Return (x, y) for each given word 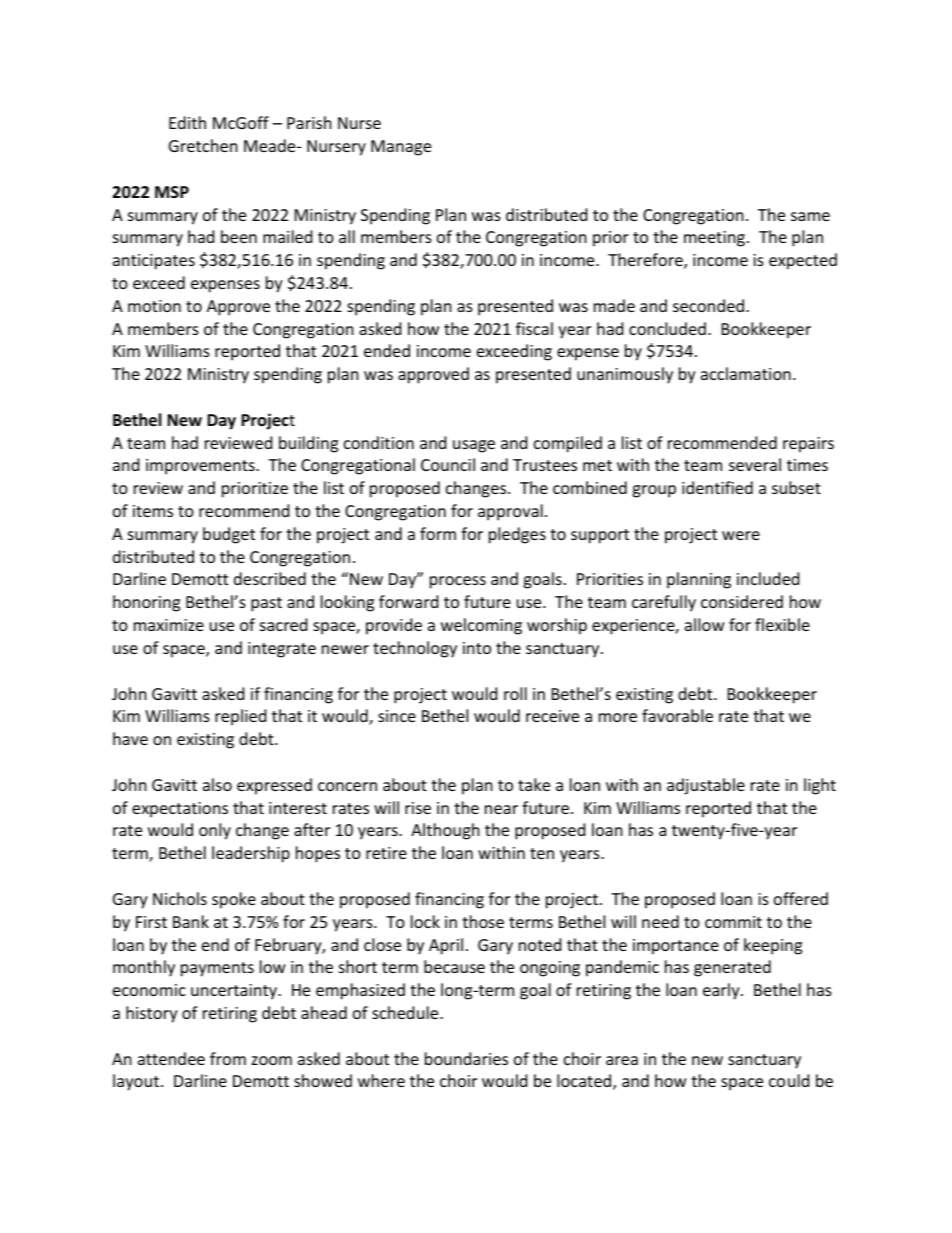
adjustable (706, 786)
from (228, 1058)
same (810, 216)
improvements (201, 467)
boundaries (466, 1058)
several (755, 464)
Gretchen (203, 145)
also (217, 784)
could (789, 1080)
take (534, 784)
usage (474, 446)
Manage (401, 148)
